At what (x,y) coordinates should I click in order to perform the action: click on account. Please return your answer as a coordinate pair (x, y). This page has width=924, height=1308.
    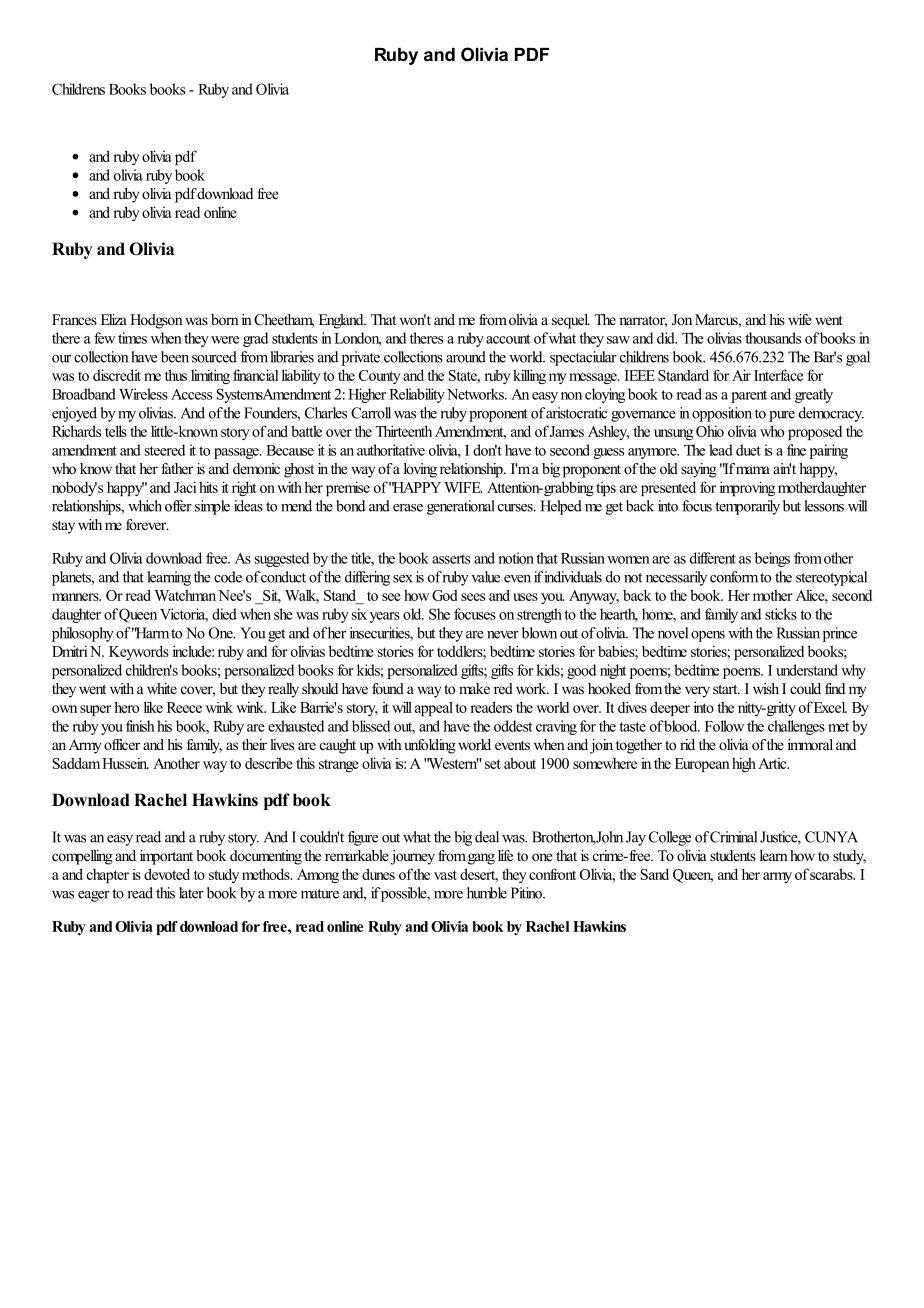
    Looking at the image, I should click on (508, 339).
